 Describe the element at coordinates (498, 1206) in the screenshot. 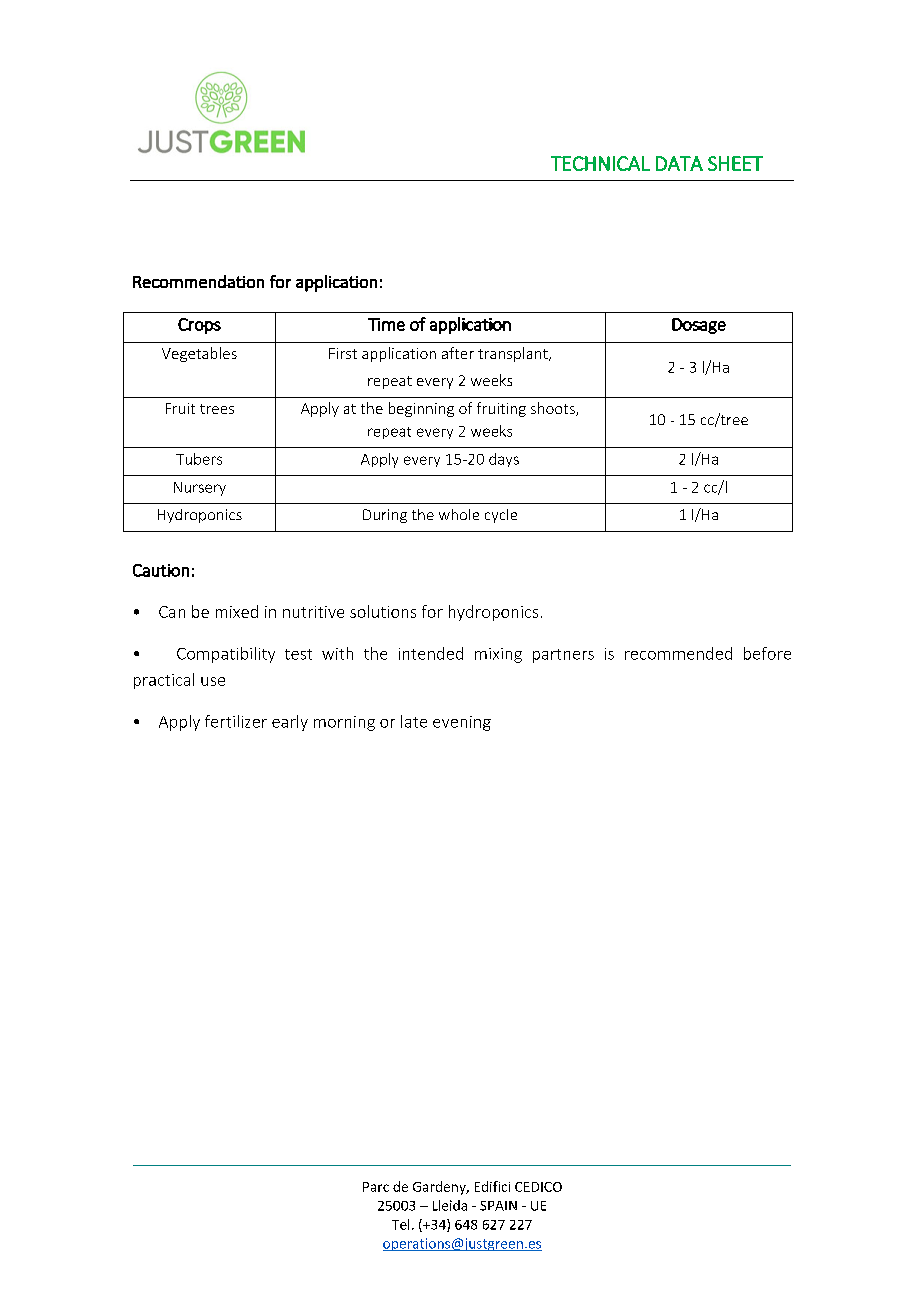

I see `SPAIN` at that location.
